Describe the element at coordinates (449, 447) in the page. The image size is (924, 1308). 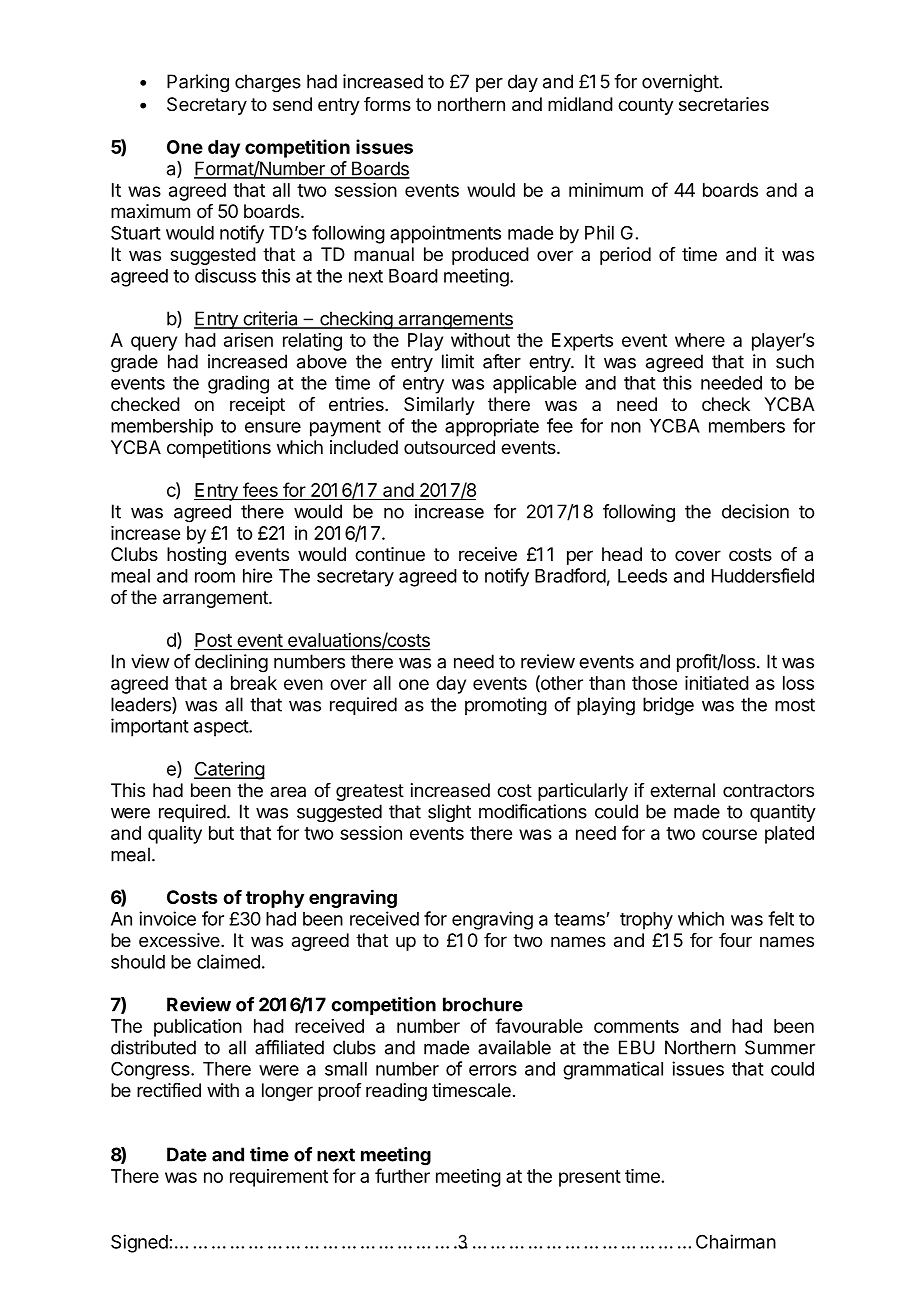
I see `outsourced` at that location.
